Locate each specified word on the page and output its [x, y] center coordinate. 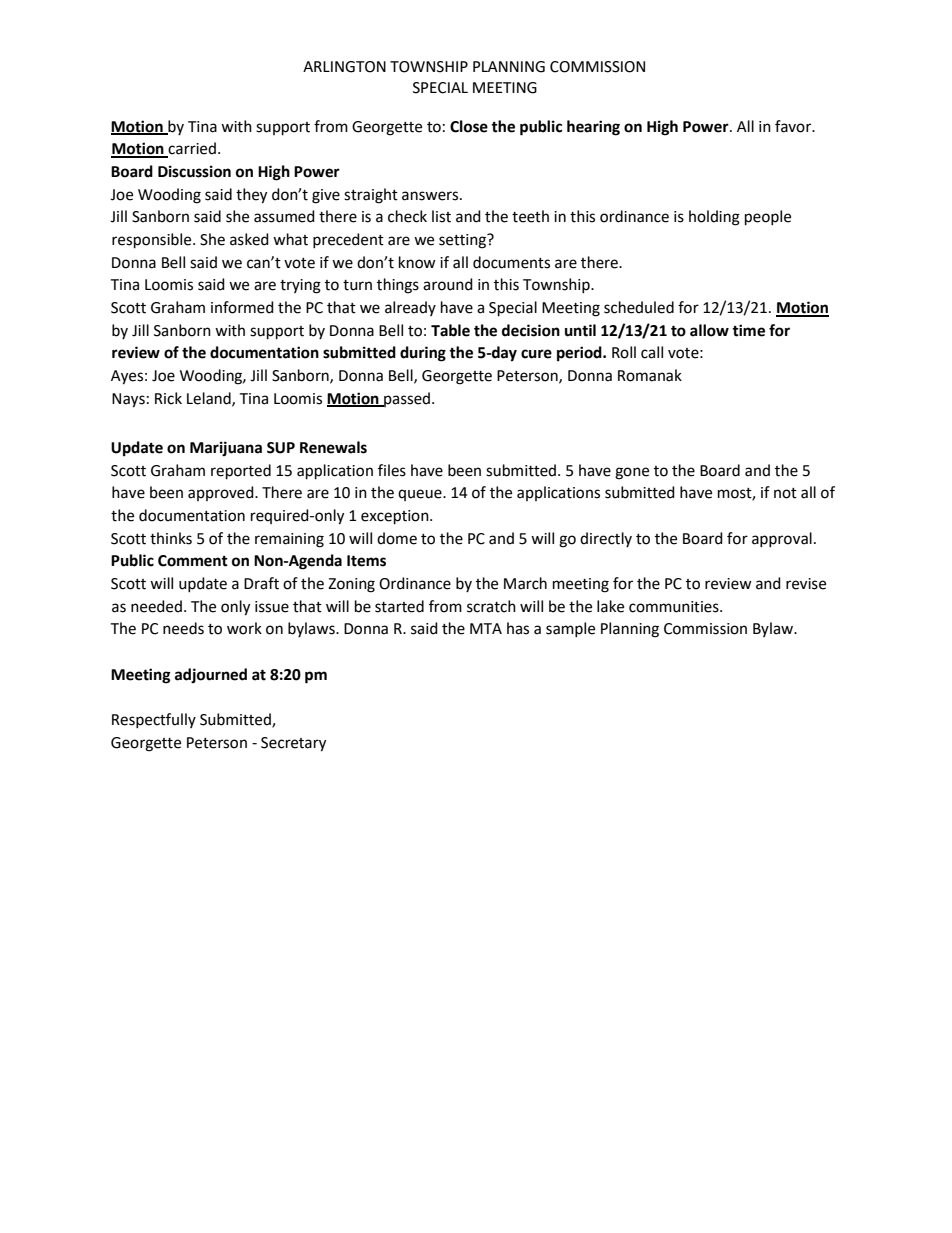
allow [709, 330]
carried [191, 149]
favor [794, 126]
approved [222, 493]
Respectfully [154, 720]
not [785, 493]
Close [469, 126]
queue [421, 495]
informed [242, 307]
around [448, 284]
